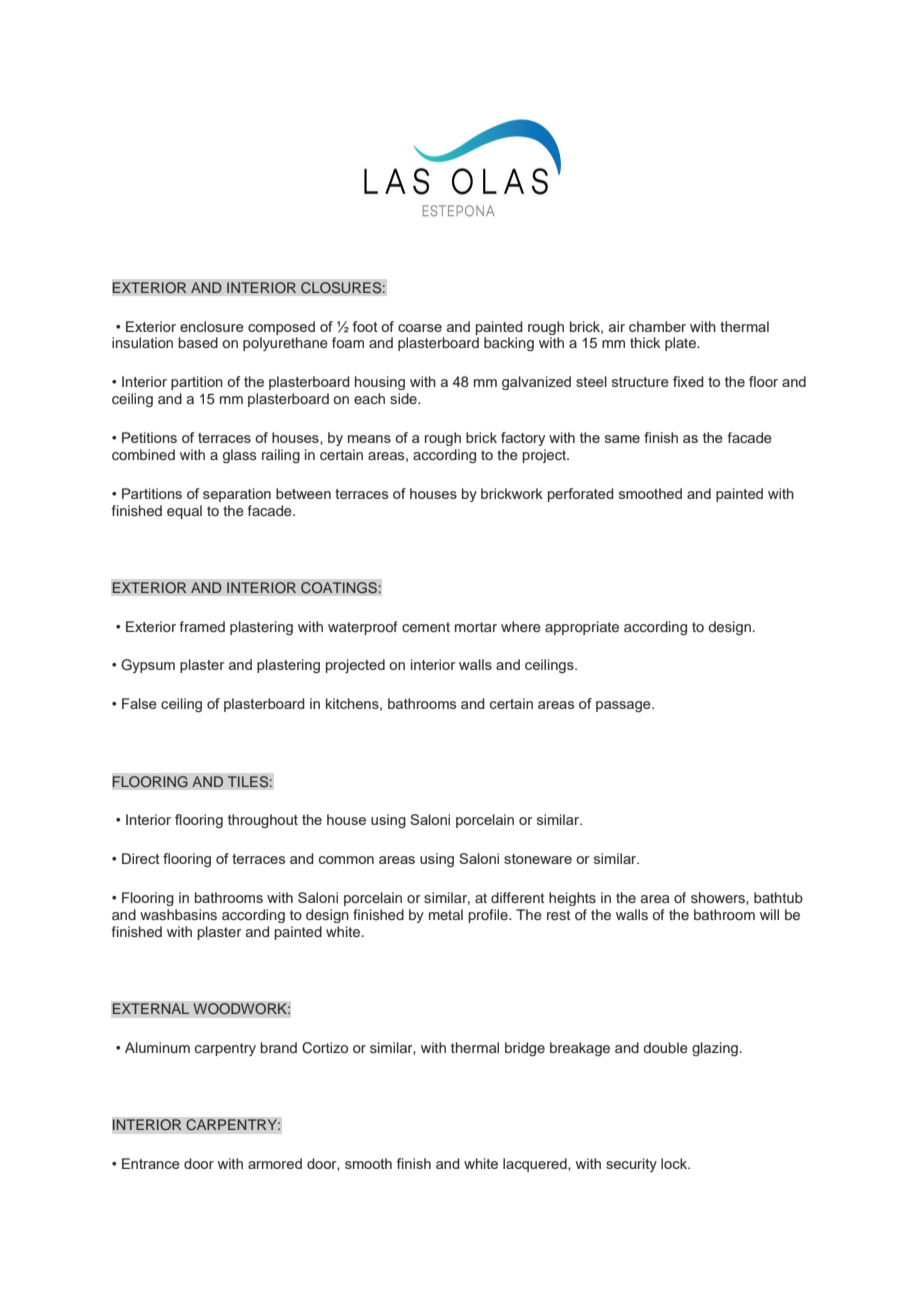 The height and width of the document is (1308, 924). Describe the element at coordinates (681, 344) in the document. I see `plate` at that location.
